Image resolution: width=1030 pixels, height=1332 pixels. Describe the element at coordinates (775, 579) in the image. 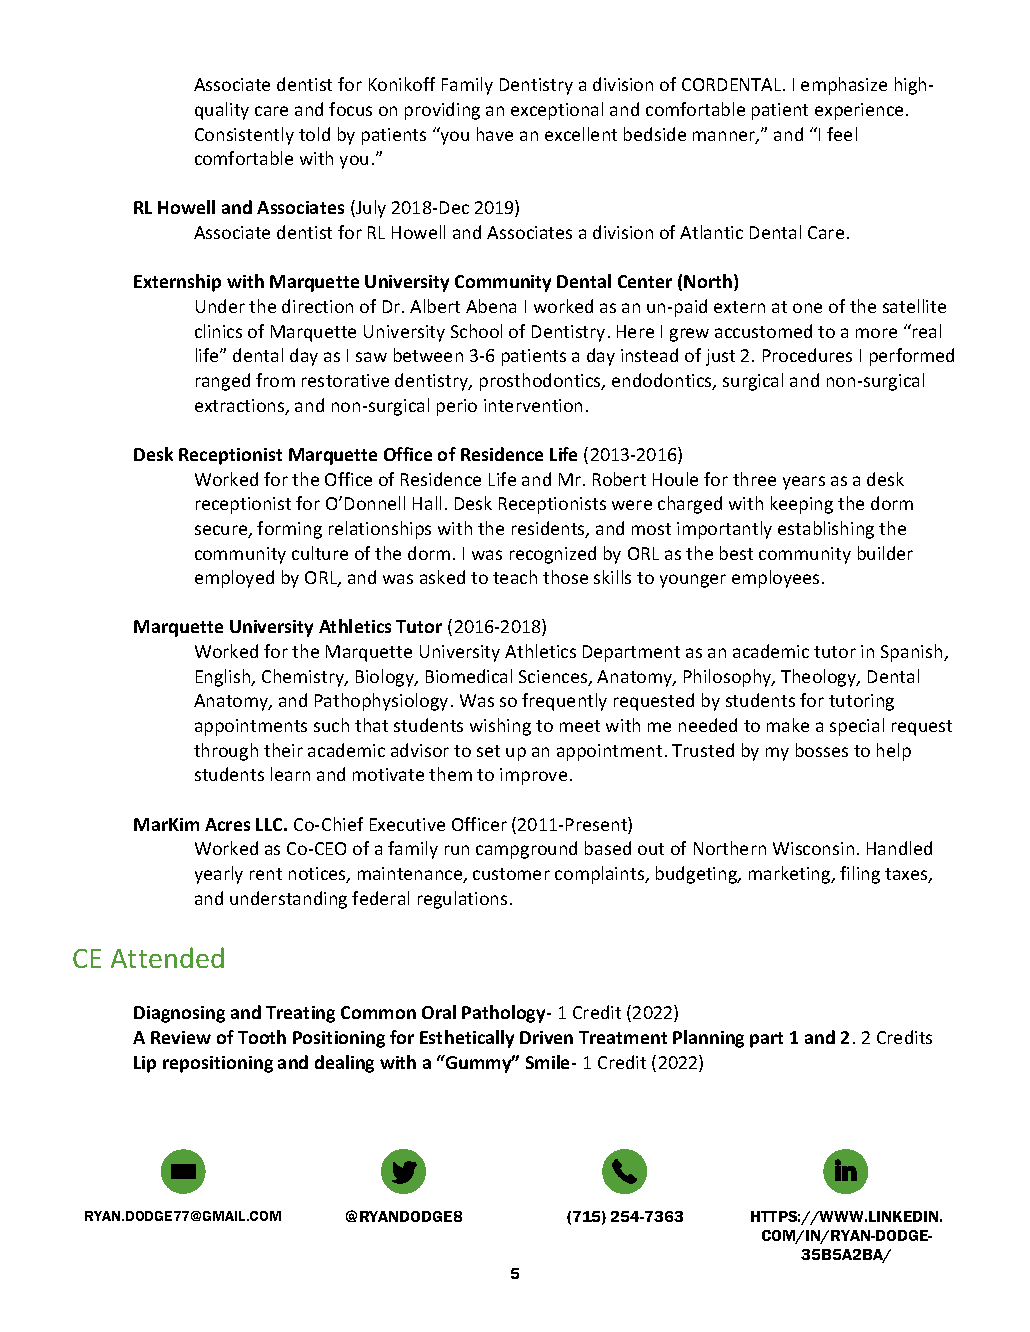

I see `employees` at that location.
